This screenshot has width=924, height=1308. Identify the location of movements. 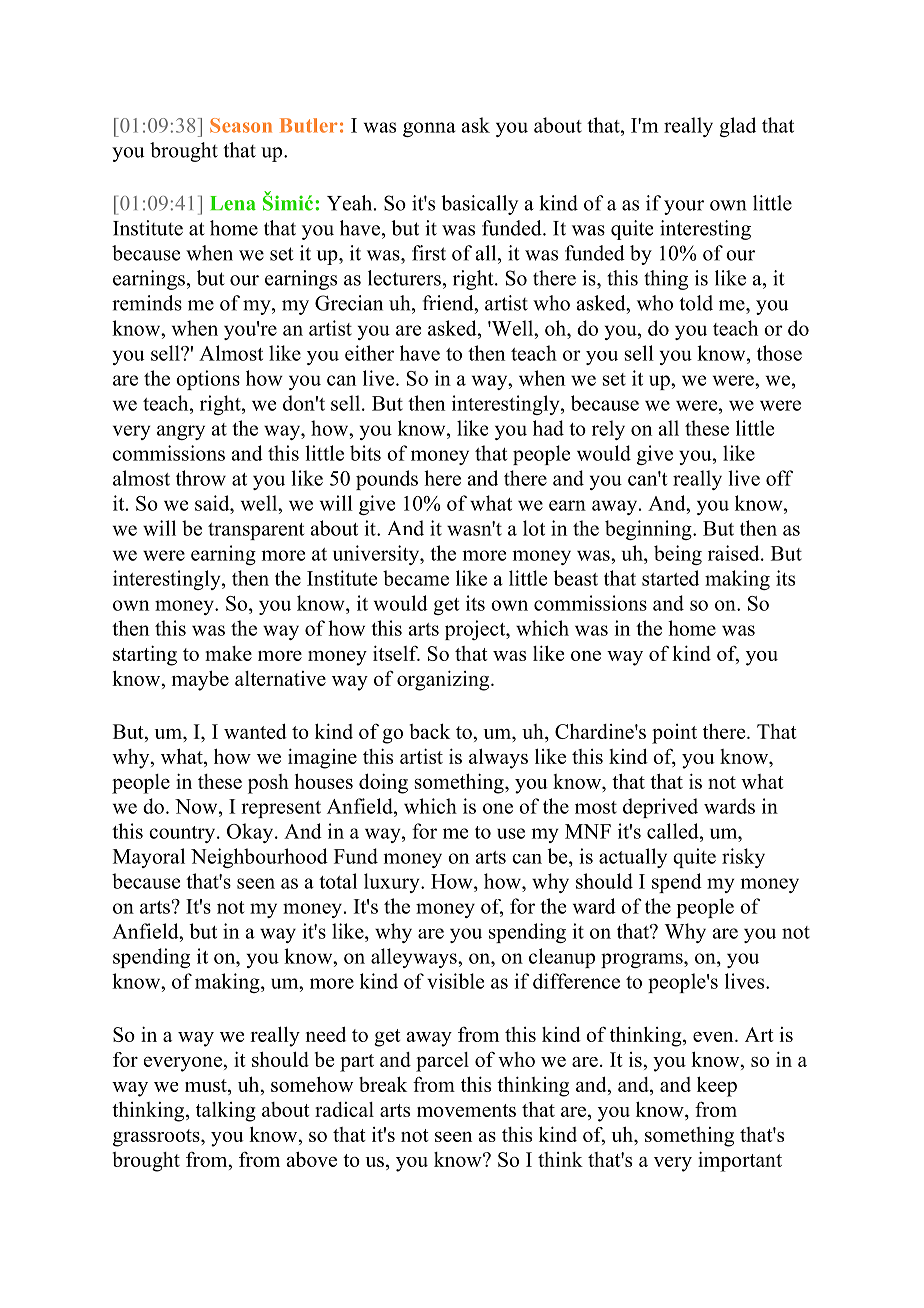
(466, 1110).
